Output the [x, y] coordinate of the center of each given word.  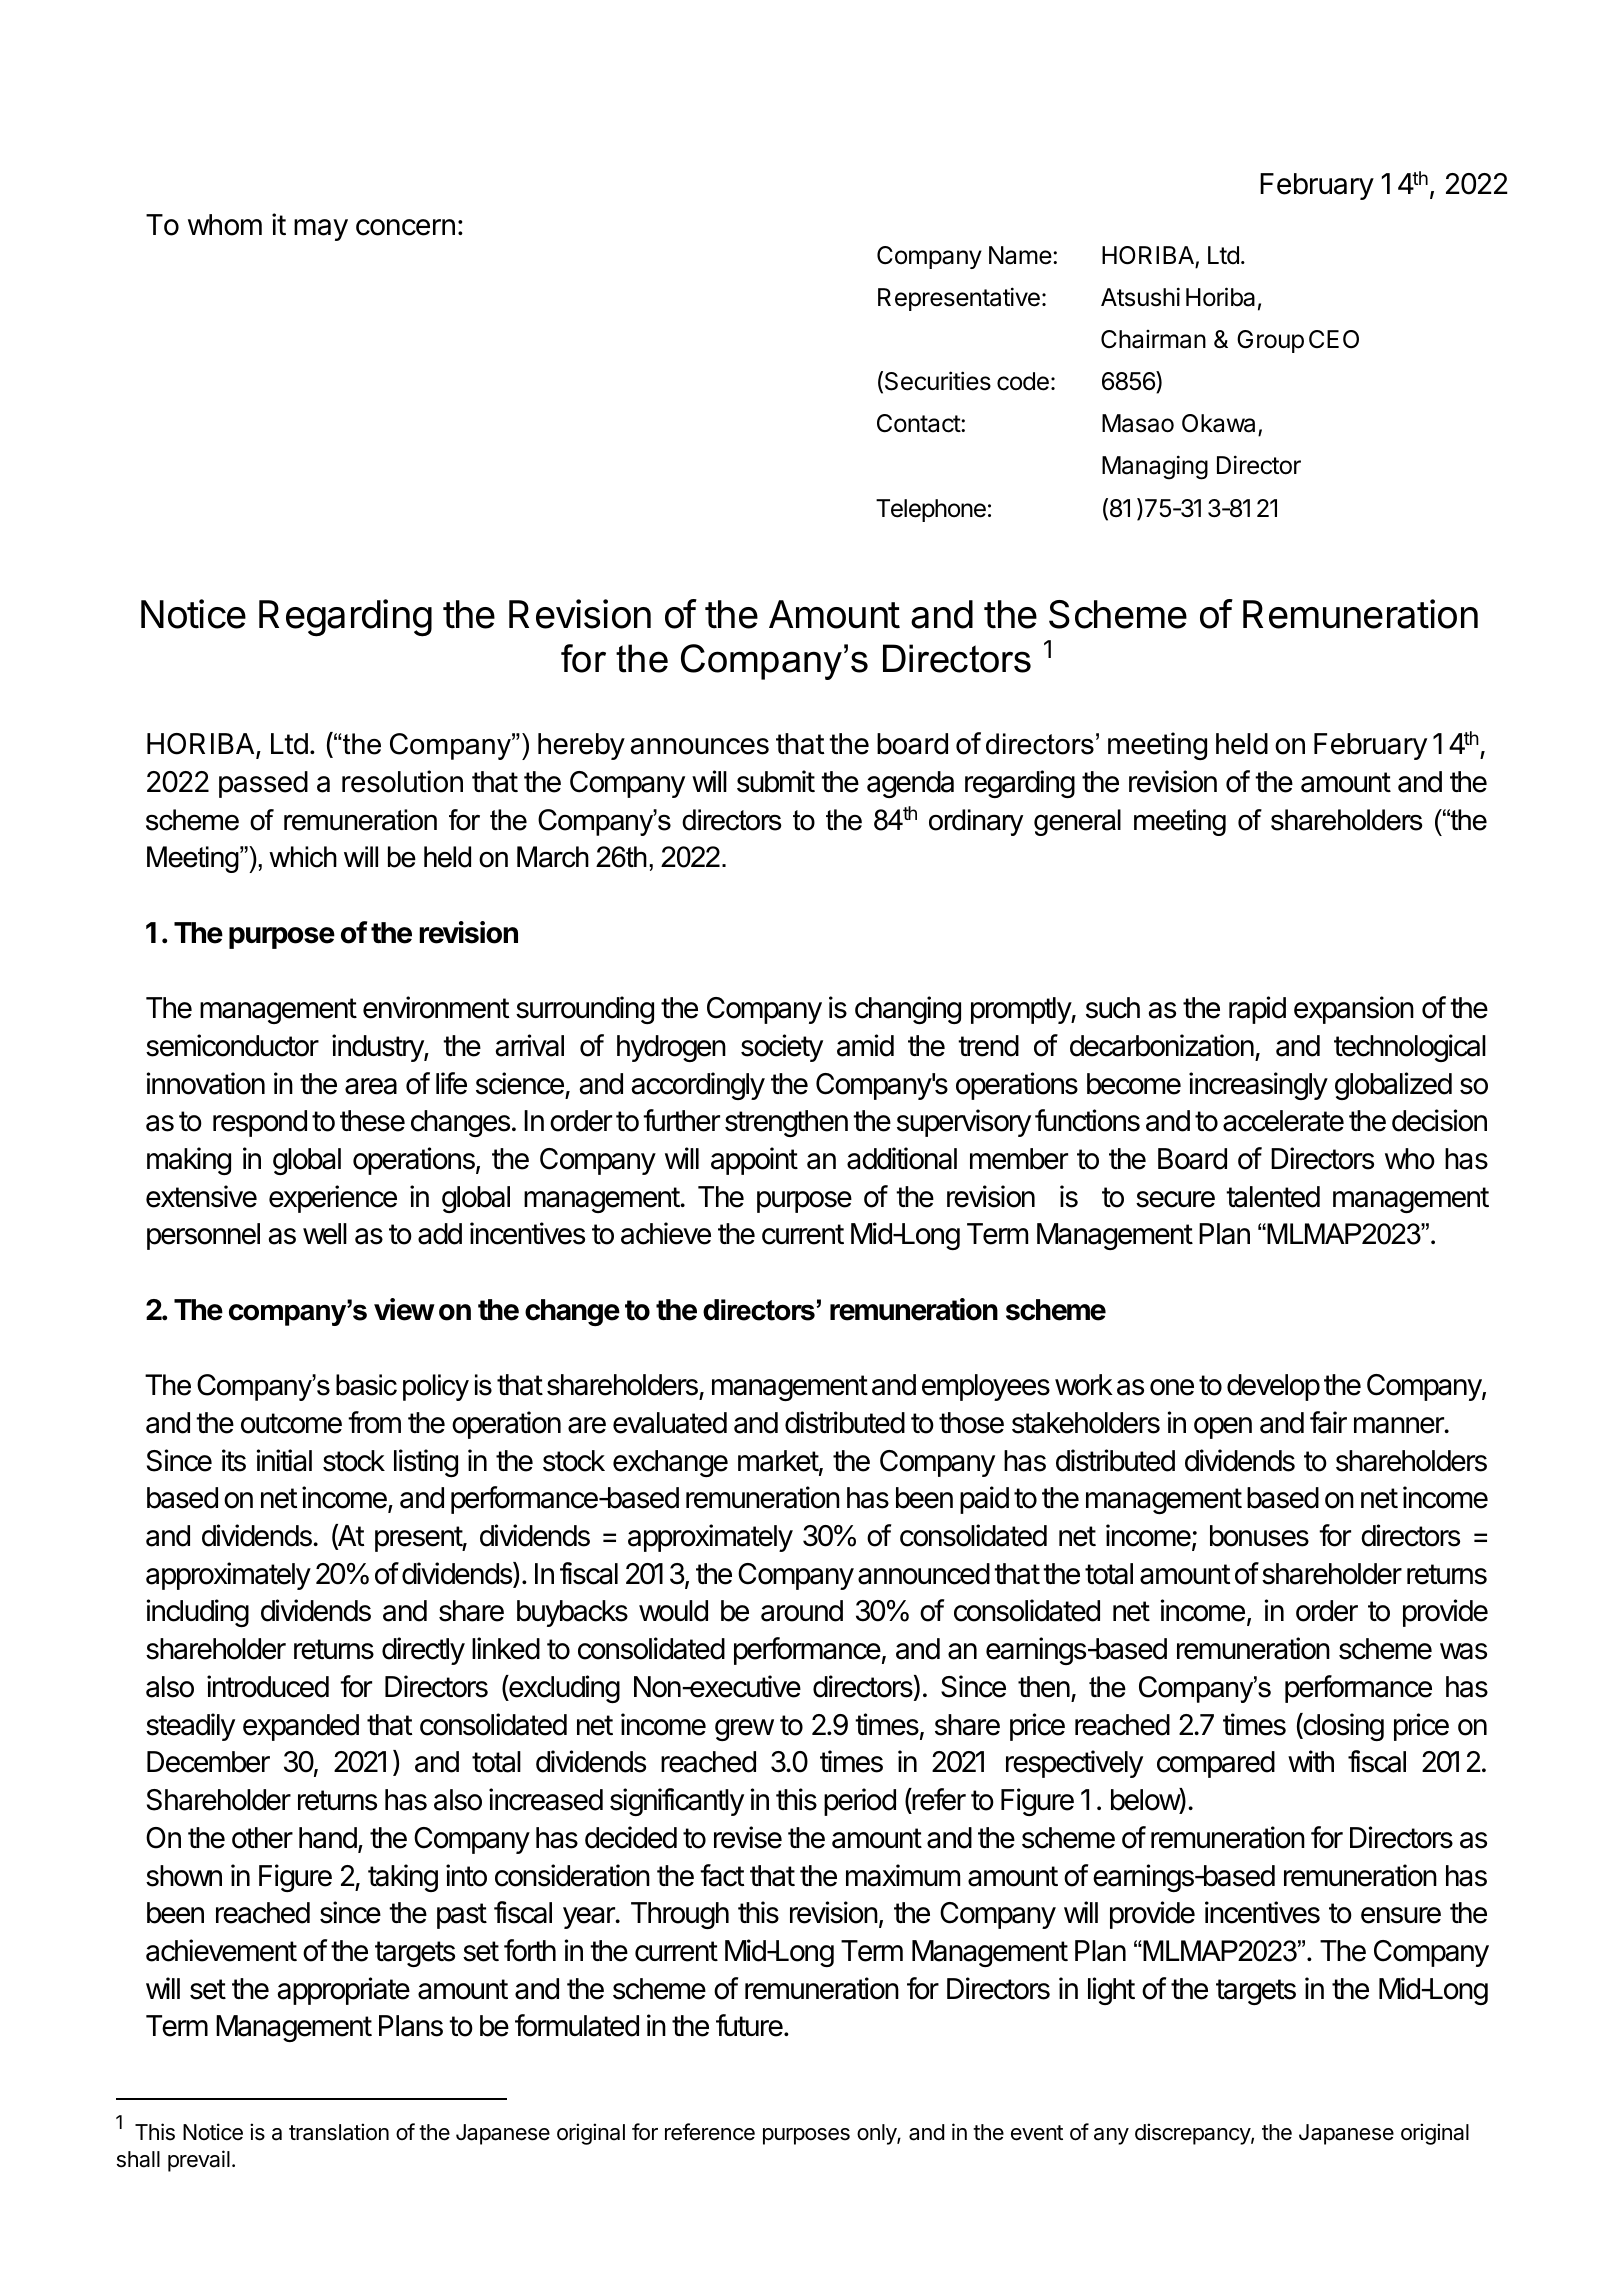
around [802, 1611]
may [321, 230]
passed [263, 784]
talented [1273, 1197]
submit [776, 781]
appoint [754, 1161]
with [1311, 1761]
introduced [268, 1686]
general [1077, 822]
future [750, 2025]
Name [1021, 255]
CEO [1334, 339]
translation [339, 2132]
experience [333, 1199]
